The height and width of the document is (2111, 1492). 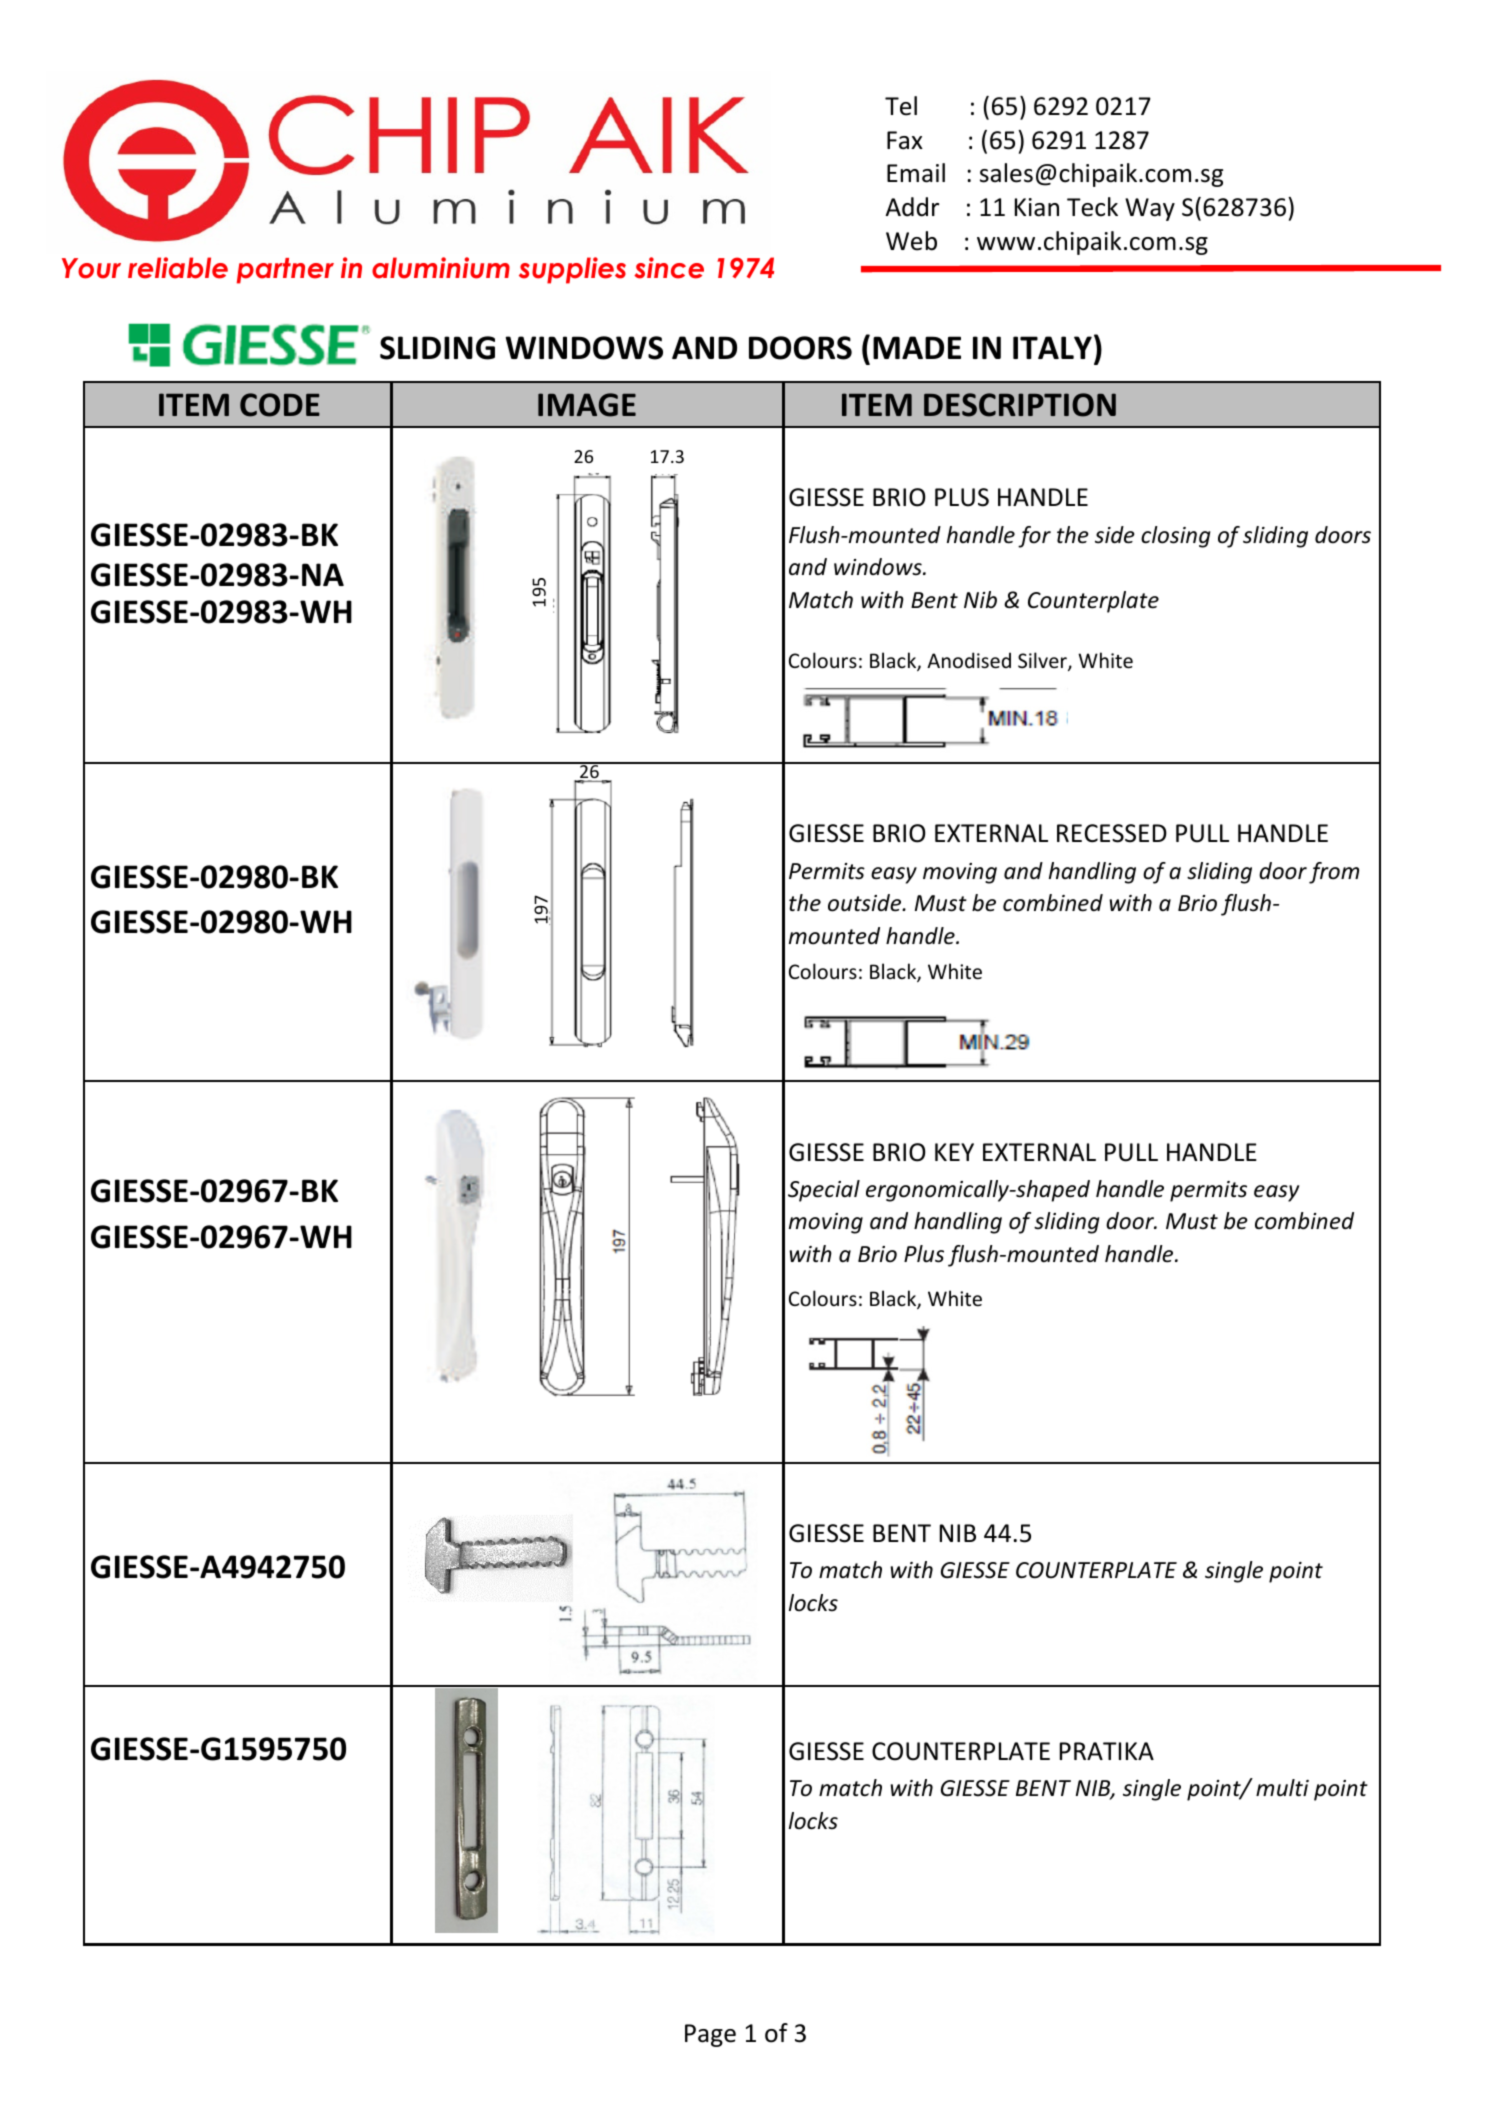 What do you see at coordinates (954, 1152) in the document?
I see `KEY` at bounding box center [954, 1152].
